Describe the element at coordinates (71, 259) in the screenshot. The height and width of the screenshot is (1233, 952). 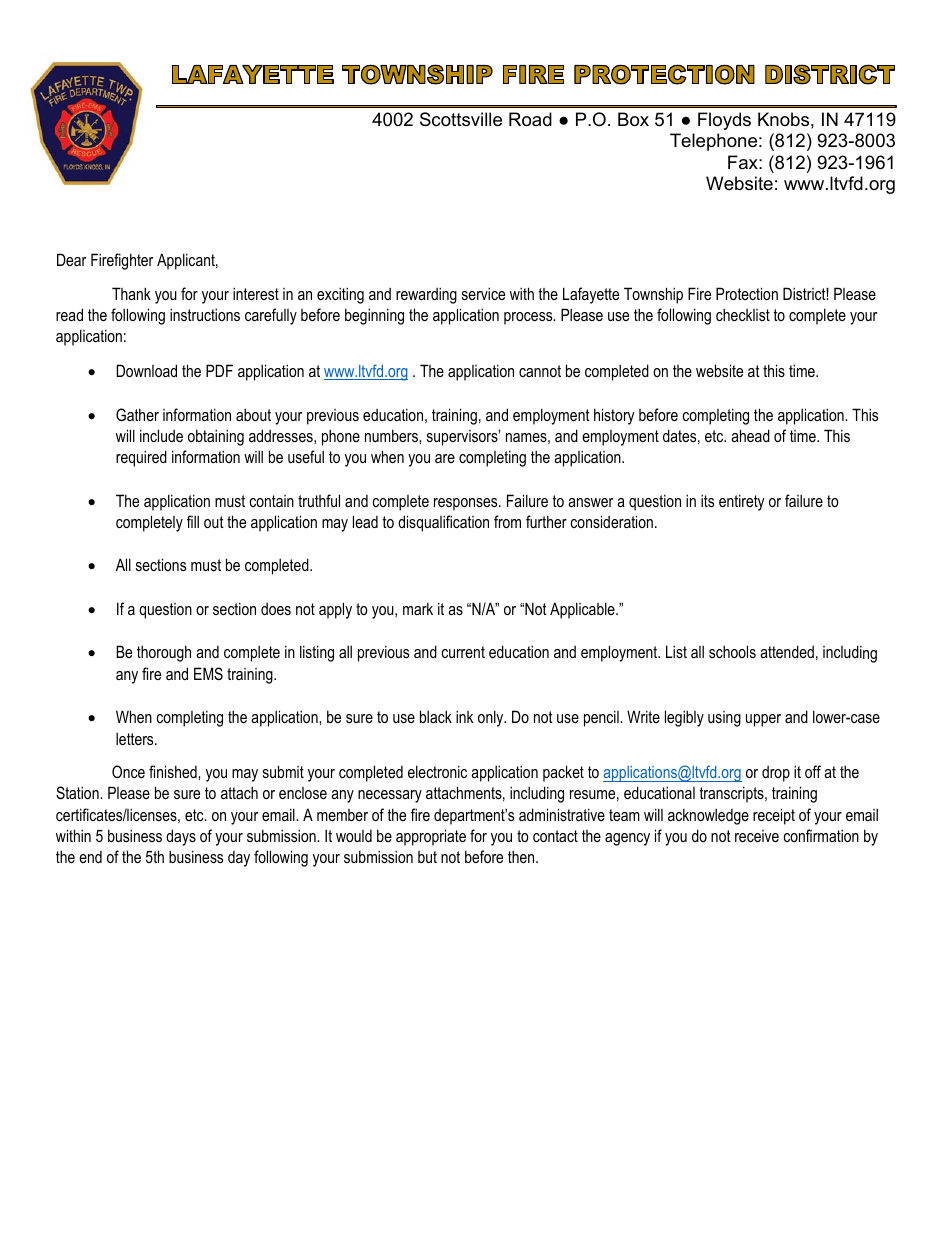
I see `Dear` at that location.
